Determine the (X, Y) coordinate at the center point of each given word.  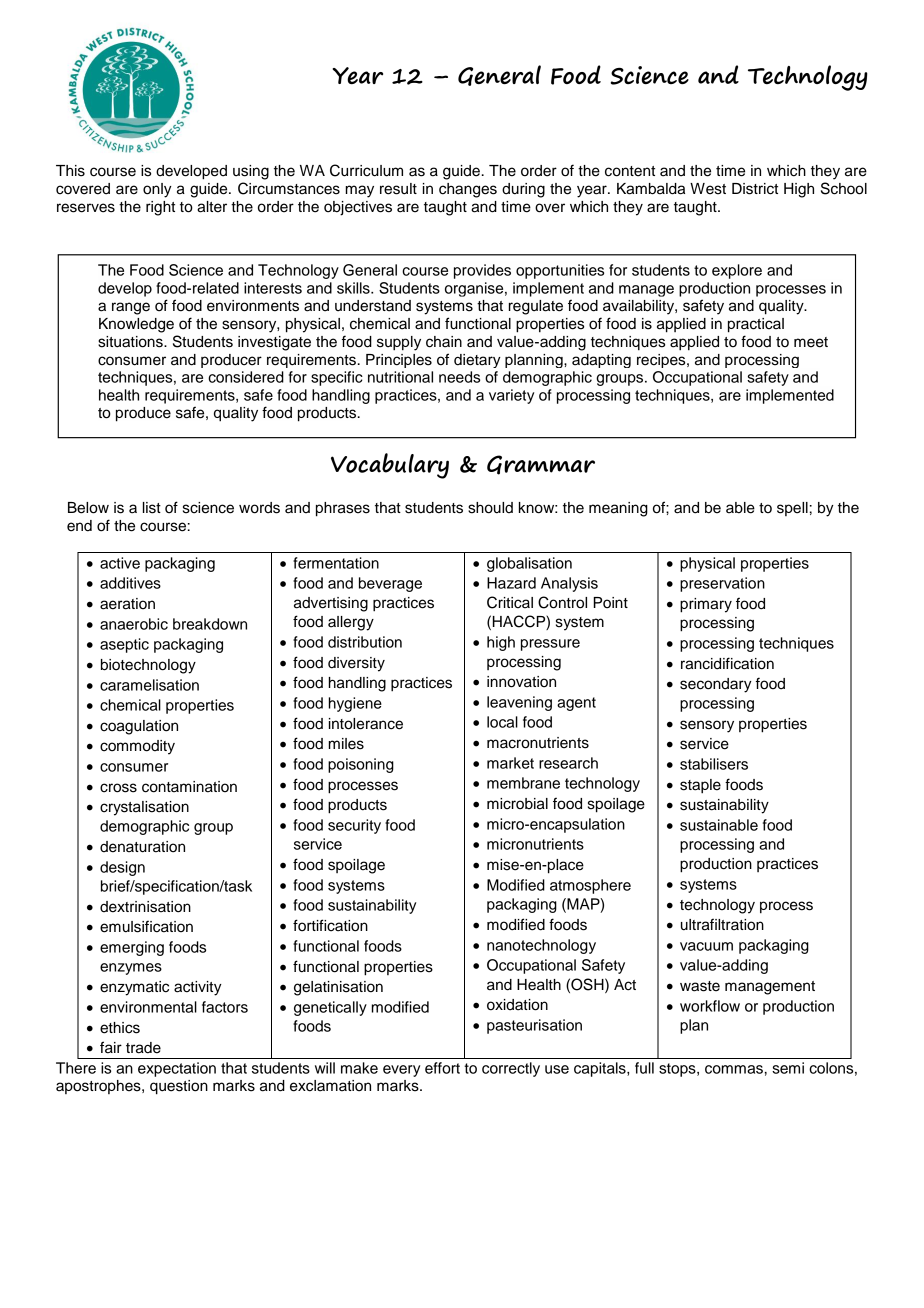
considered (246, 377)
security (354, 826)
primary (706, 605)
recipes (662, 361)
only (157, 190)
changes (468, 190)
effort (442, 1068)
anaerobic (134, 624)
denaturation (142, 847)
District (755, 189)
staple (700, 786)
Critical (510, 602)
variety (511, 396)
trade (143, 1048)
